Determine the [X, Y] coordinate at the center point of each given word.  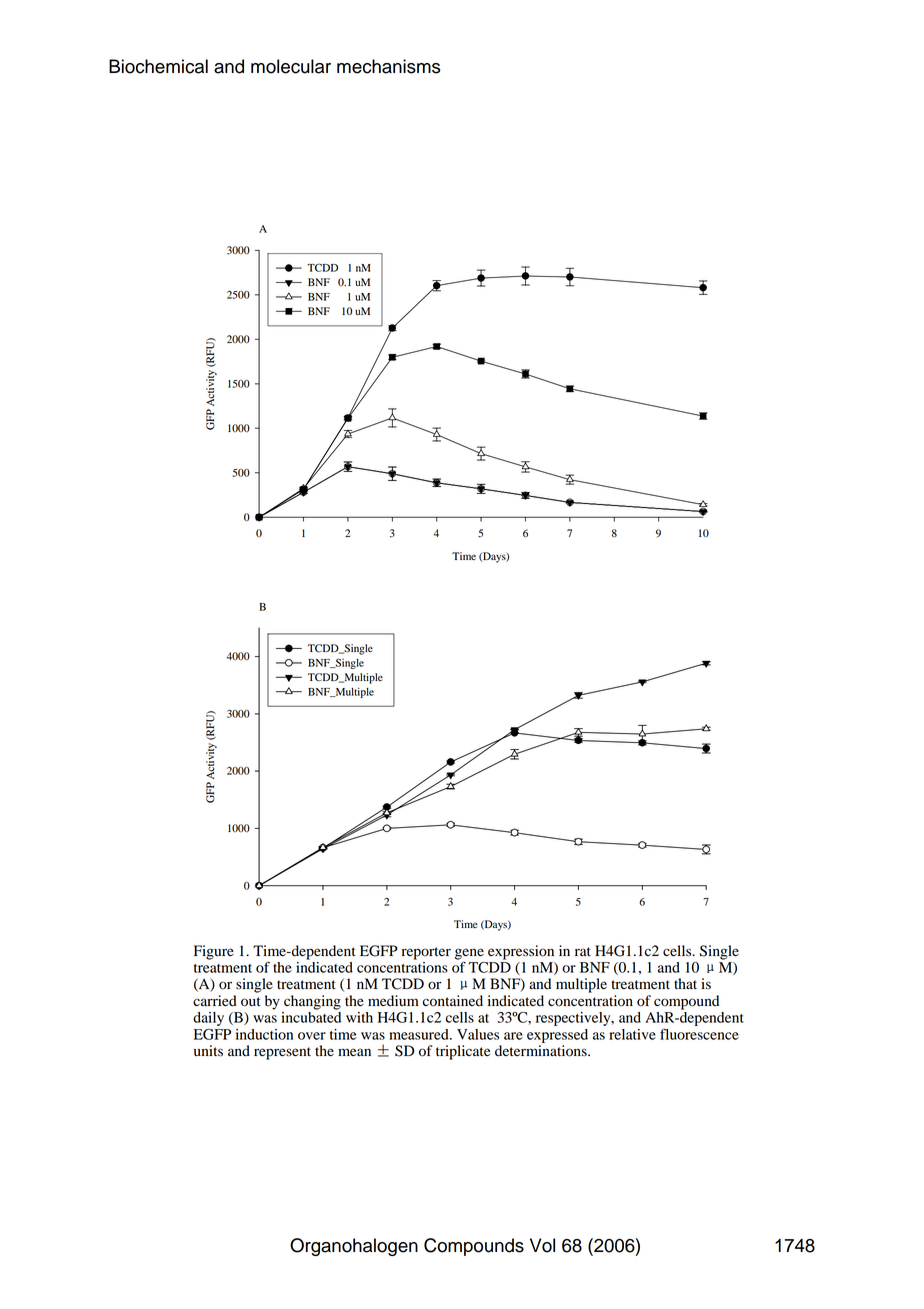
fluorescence [699, 1034]
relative [632, 1034]
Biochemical [158, 66]
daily [208, 1019]
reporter [426, 953]
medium [393, 1001]
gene [469, 955]
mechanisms [388, 66]
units [208, 1051]
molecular [291, 66]
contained [453, 1001]
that [685, 983]
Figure [214, 952]
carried [215, 1001]
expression [521, 952]
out [251, 1002]
